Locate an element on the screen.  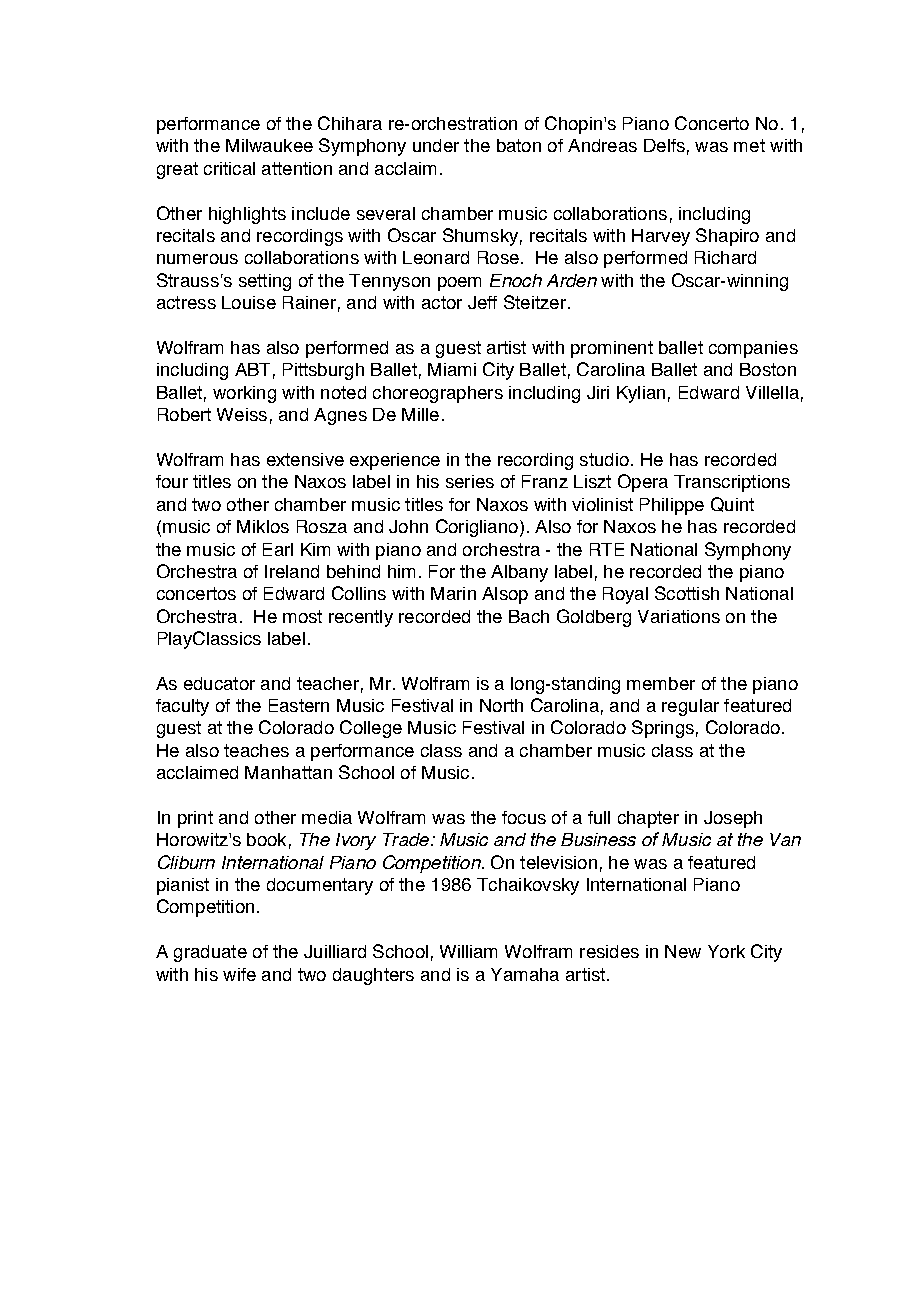
Albany is located at coordinates (519, 573).
